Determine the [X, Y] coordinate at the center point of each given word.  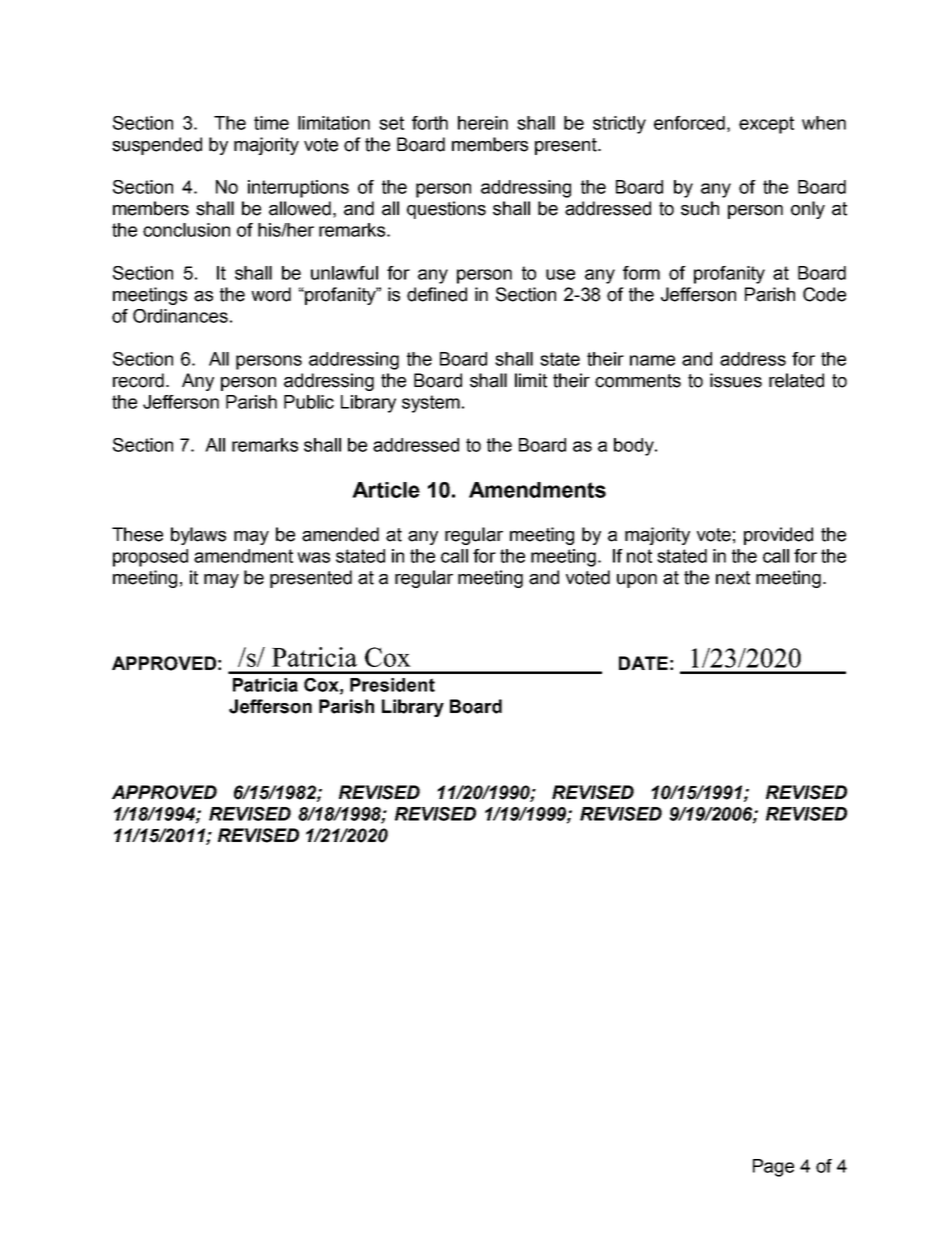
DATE [643, 663]
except [766, 125]
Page [773, 1168]
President [392, 685]
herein [483, 123]
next [733, 578]
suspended [157, 146]
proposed [150, 558]
